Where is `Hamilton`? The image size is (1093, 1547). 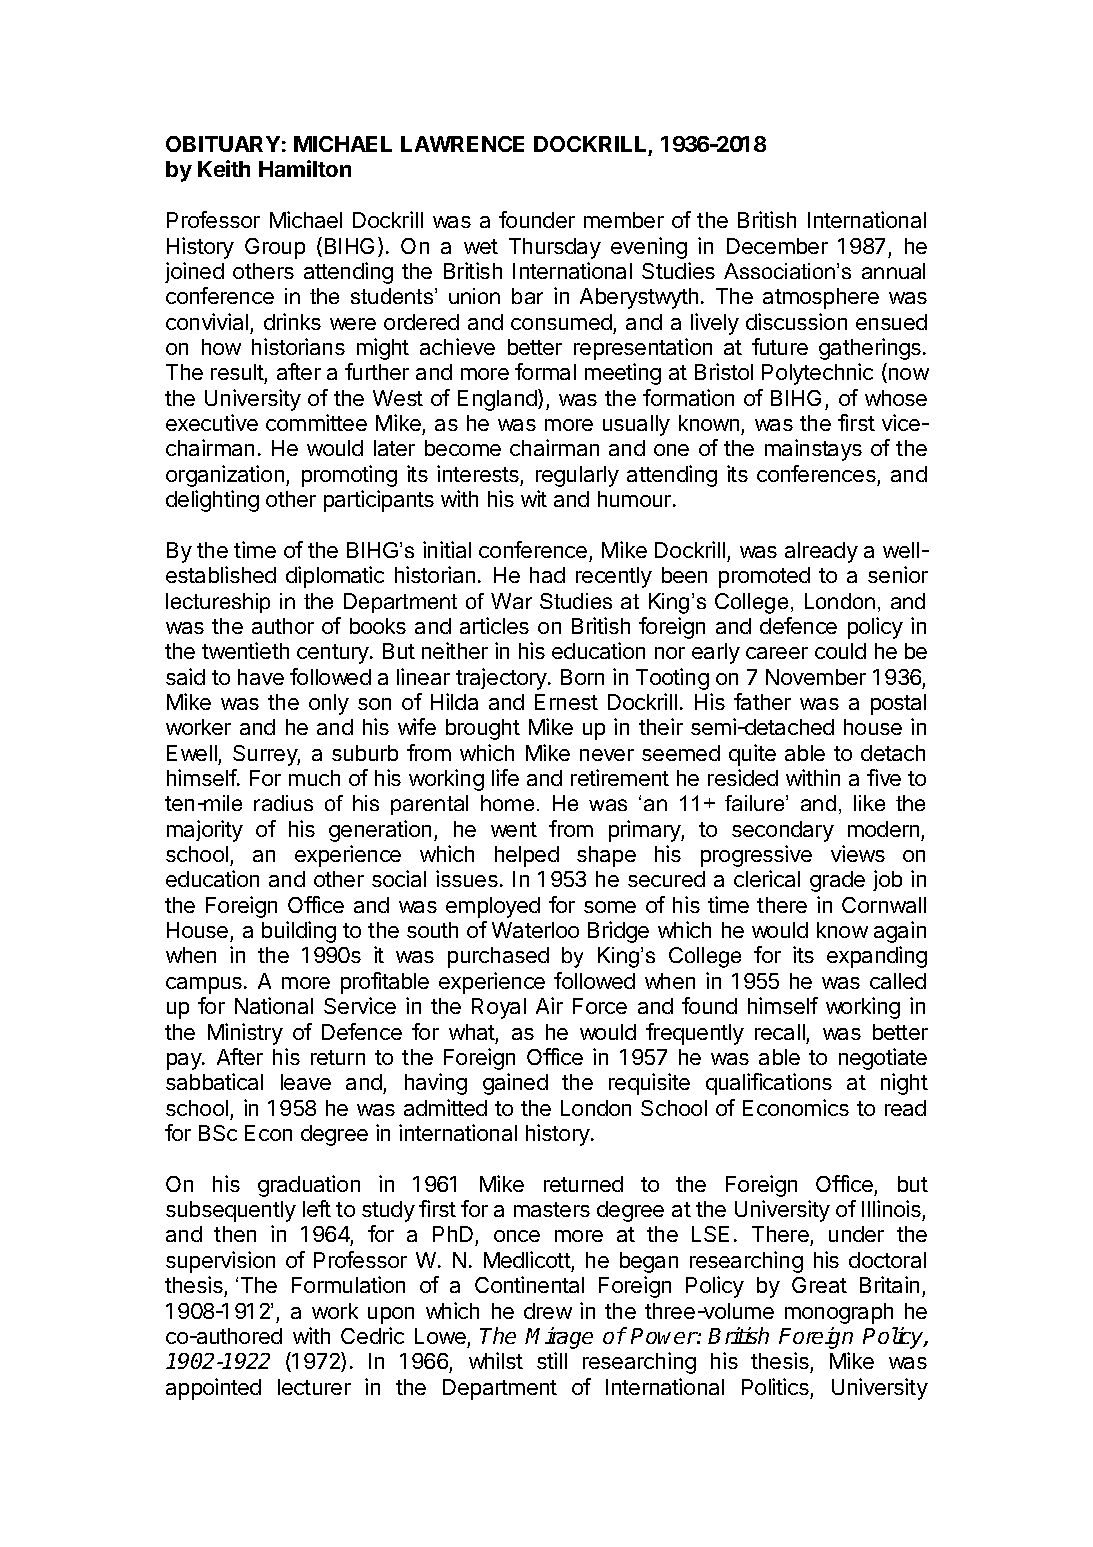 Hamilton is located at coordinates (305, 168).
